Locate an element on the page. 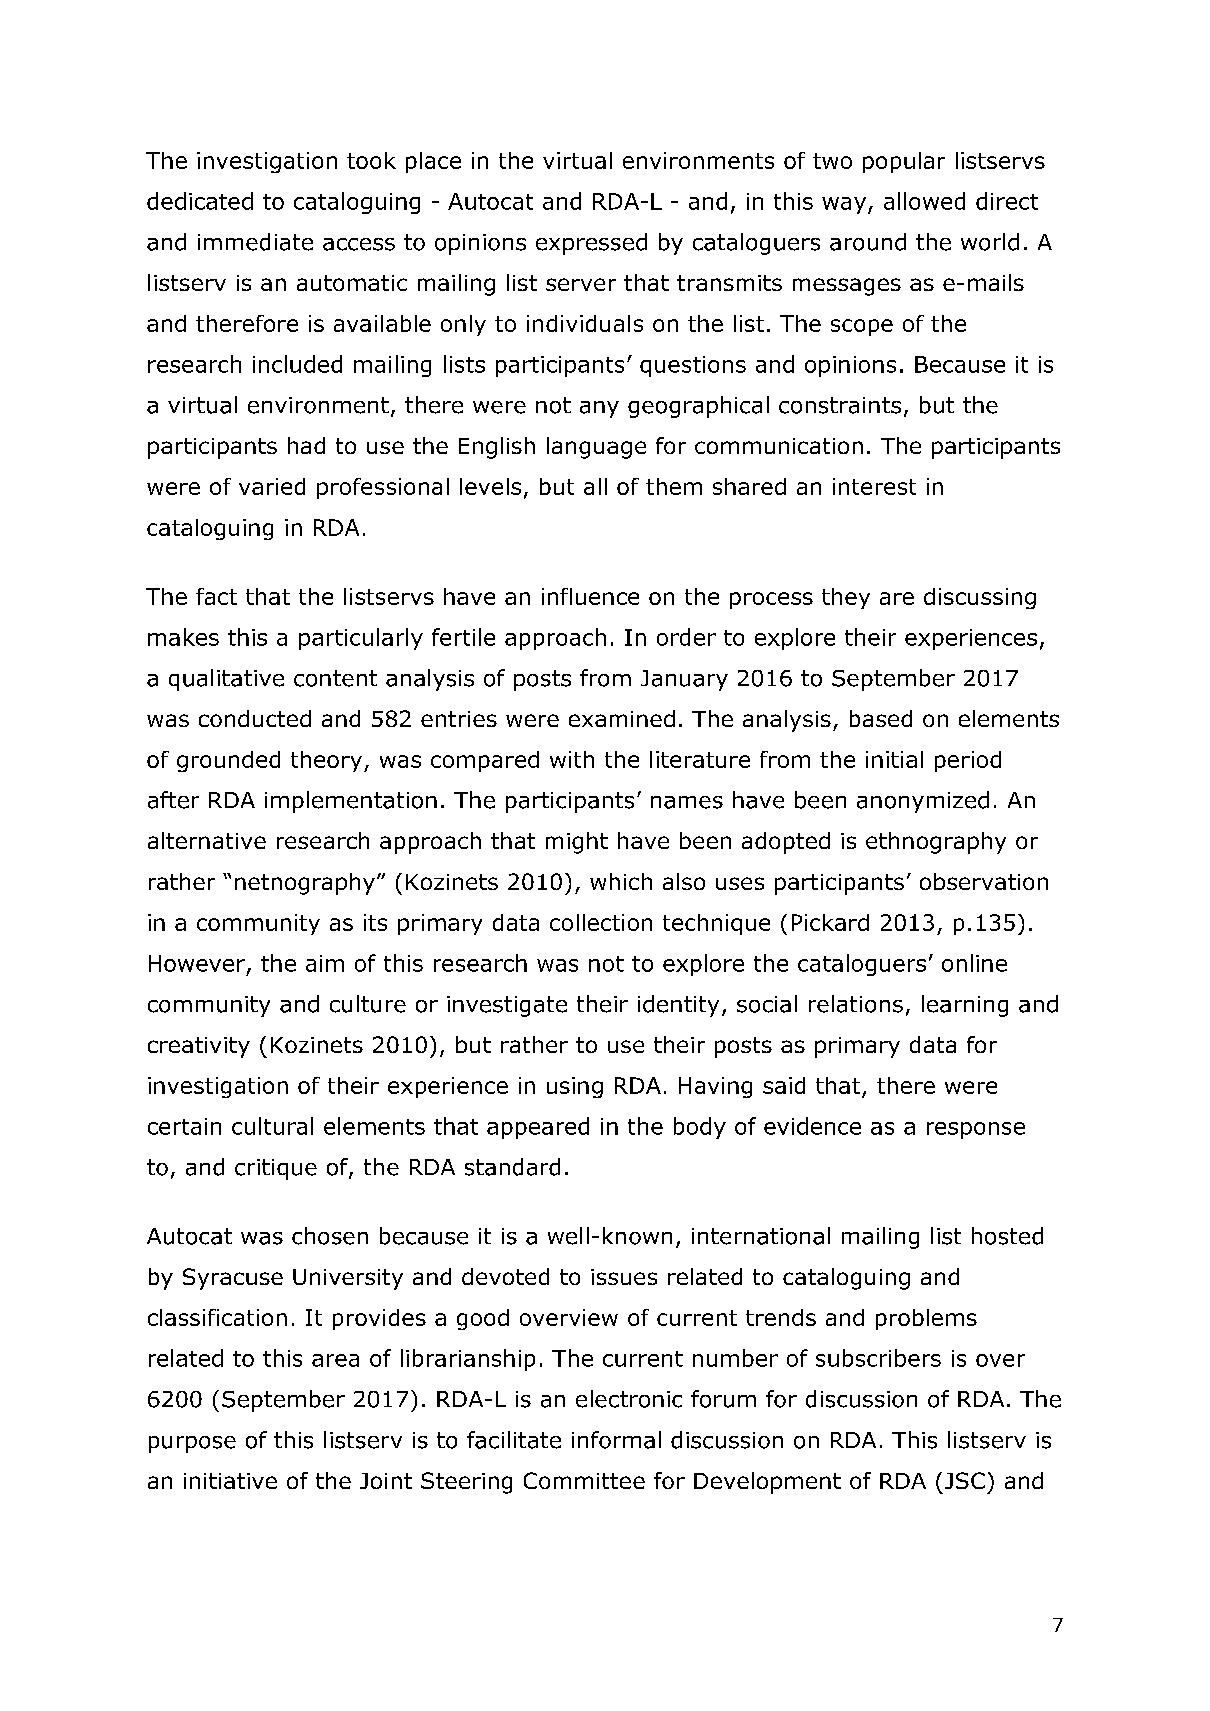  expressed is located at coordinates (591, 244).
